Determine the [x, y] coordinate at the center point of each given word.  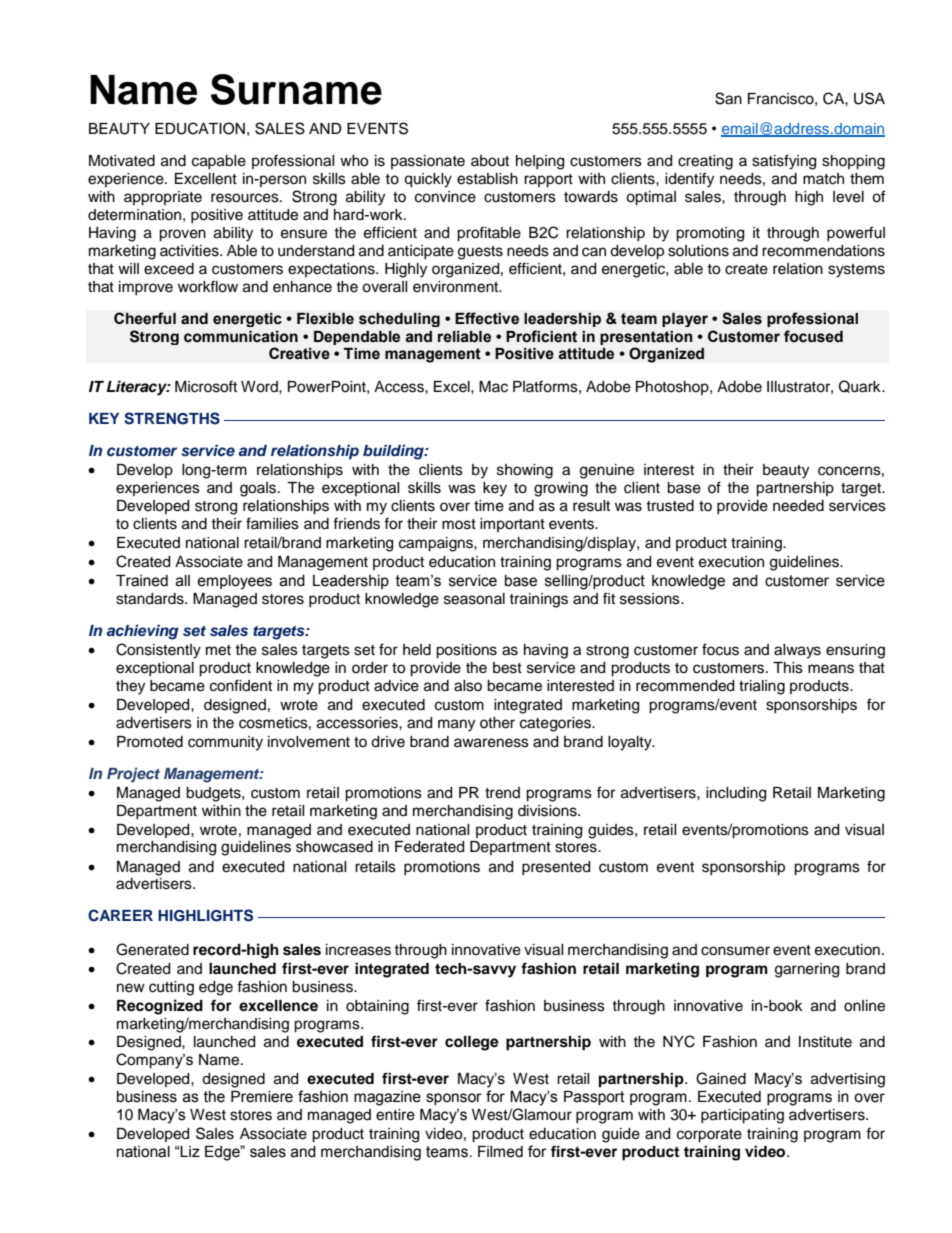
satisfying [784, 162]
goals [259, 489]
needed [798, 506]
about [490, 161]
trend [502, 793]
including [736, 794]
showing [525, 471]
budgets [214, 794]
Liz [189, 1151]
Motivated [122, 161]
